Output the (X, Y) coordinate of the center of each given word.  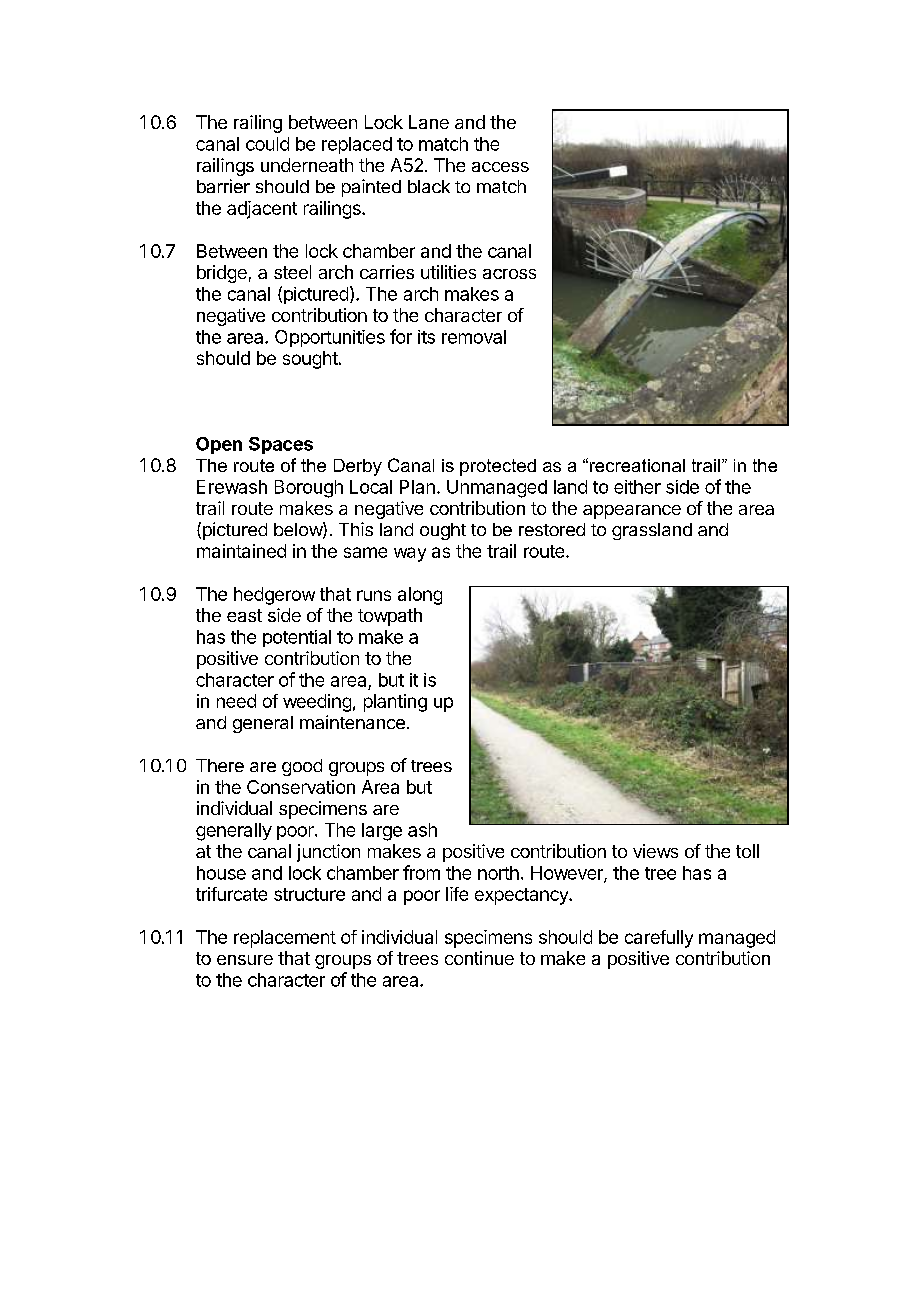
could (267, 144)
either (637, 487)
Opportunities (330, 338)
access (500, 167)
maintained (241, 551)
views (655, 851)
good (302, 767)
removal (474, 337)
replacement (285, 939)
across (509, 274)
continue (479, 958)
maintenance (352, 722)
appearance (632, 512)
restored (552, 529)
